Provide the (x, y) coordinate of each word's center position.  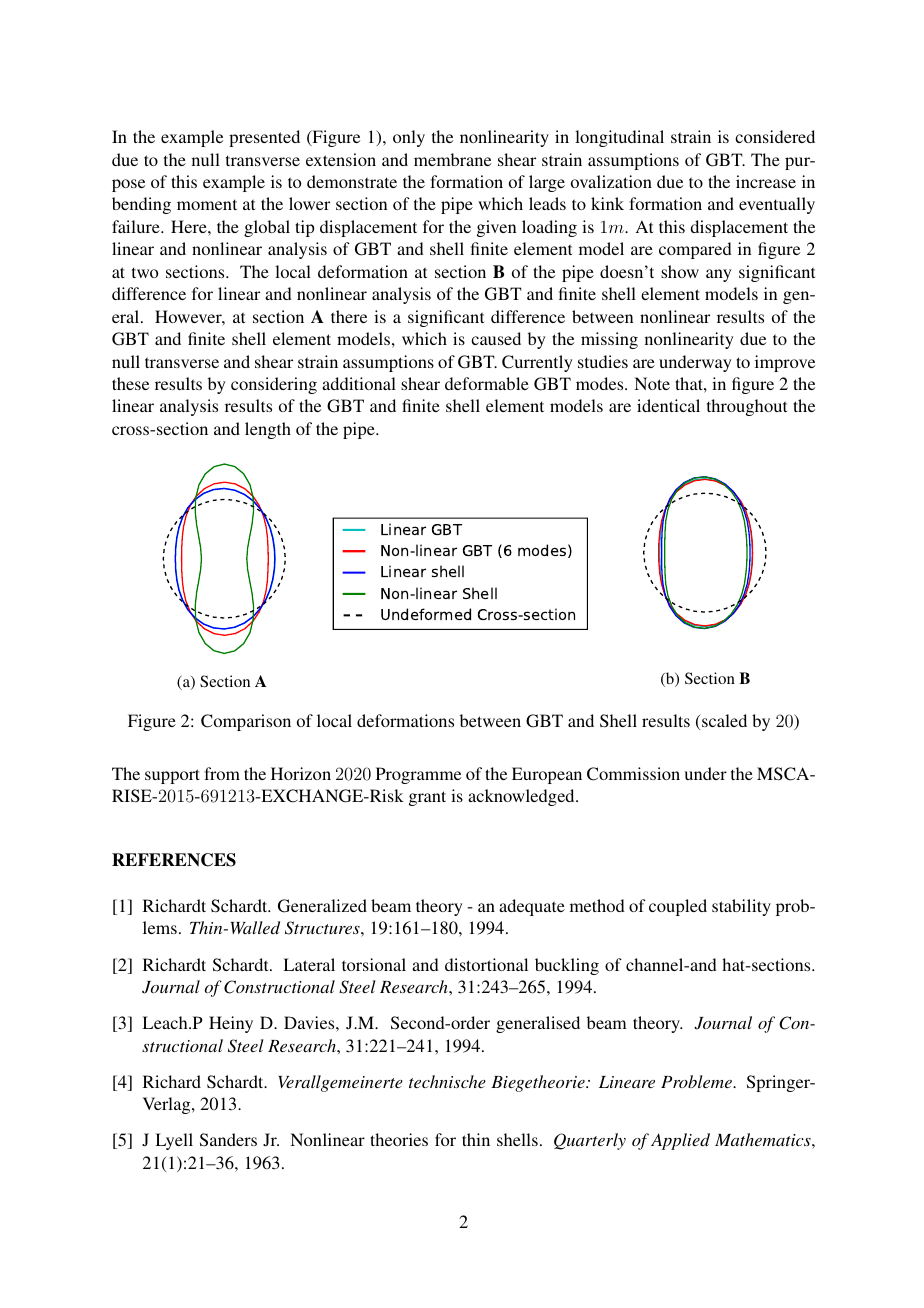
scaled (723, 720)
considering (274, 385)
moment (207, 204)
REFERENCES (174, 860)
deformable (487, 383)
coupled (678, 907)
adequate (532, 907)
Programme (418, 775)
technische (447, 1081)
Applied (680, 1141)
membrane (452, 159)
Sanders (228, 1140)
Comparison (246, 722)
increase (766, 181)
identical (668, 405)
